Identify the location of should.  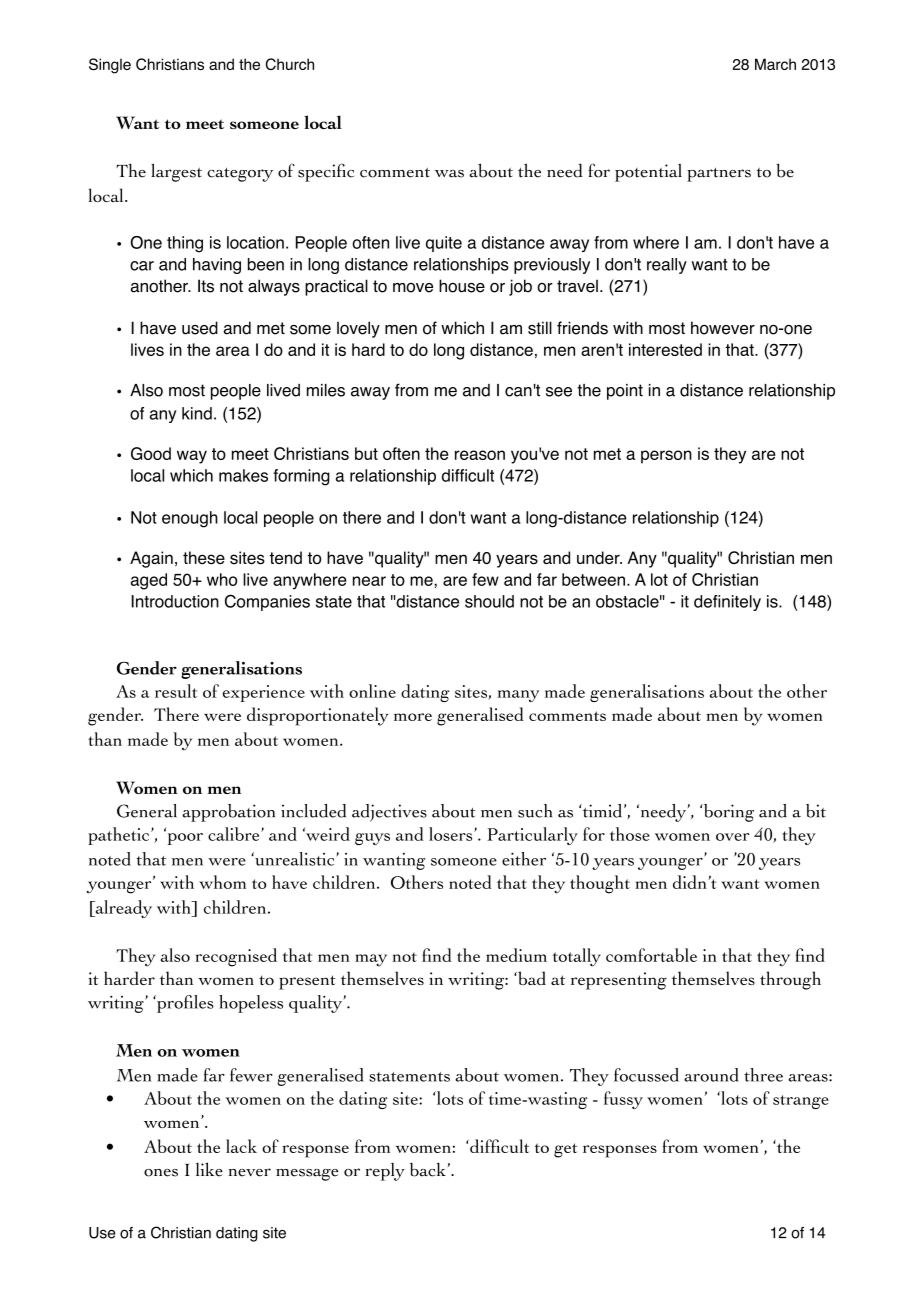
(489, 601).
